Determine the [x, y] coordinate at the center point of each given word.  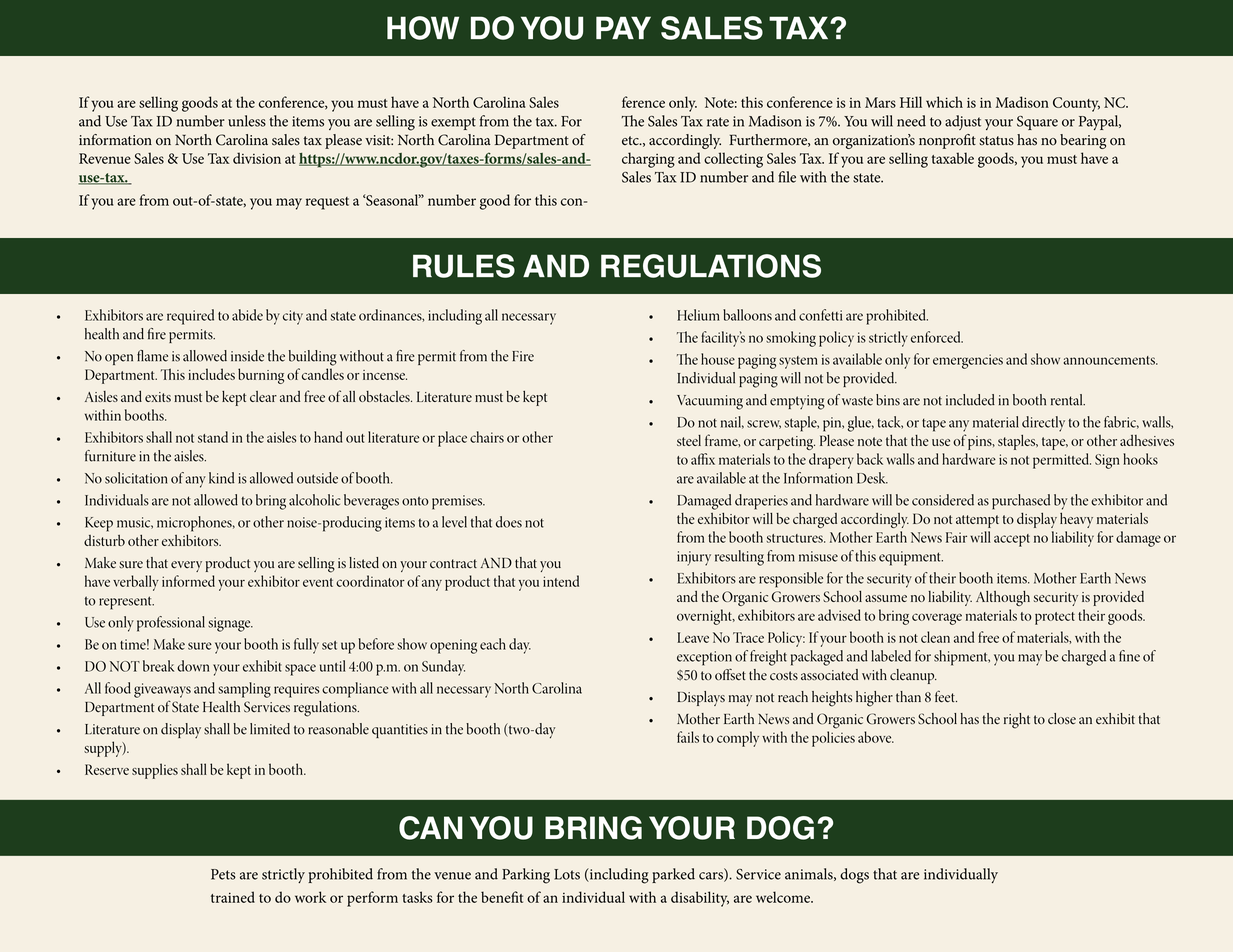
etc [631, 140]
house [718, 359]
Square [1037, 123]
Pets [223, 874]
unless [247, 121]
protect [1055, 618]
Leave [693, 637]
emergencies [968, 361]
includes [211, 374]
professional [171, 624]
